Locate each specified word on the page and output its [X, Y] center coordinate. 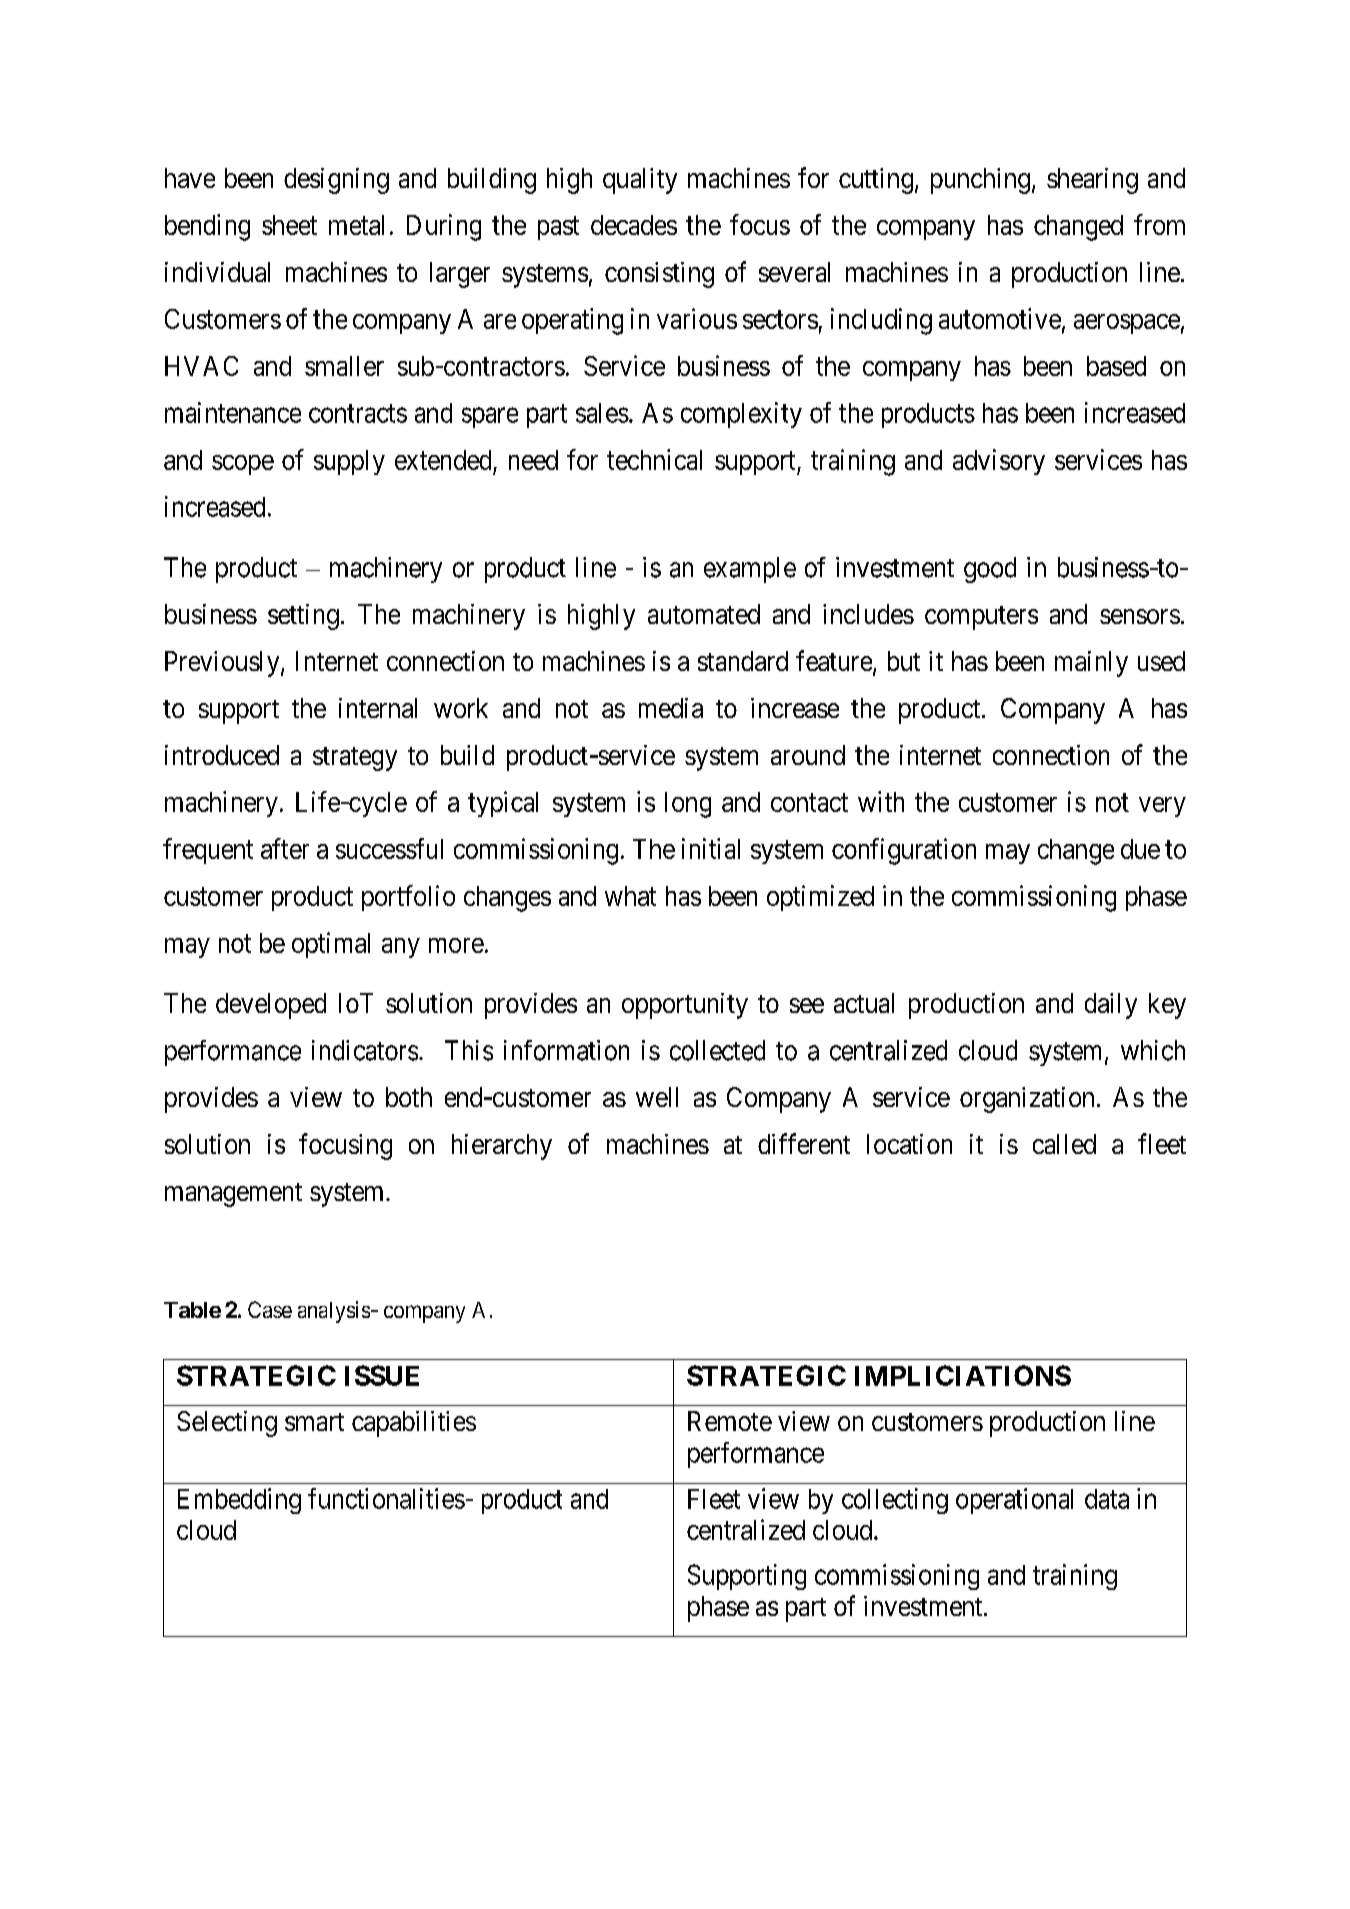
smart [314, 1422]
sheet [289, 225]
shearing [1092, 181]
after [285, 848]
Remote [730, 1421]
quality [640, 181]
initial [711, 848]
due [1140, 849]
